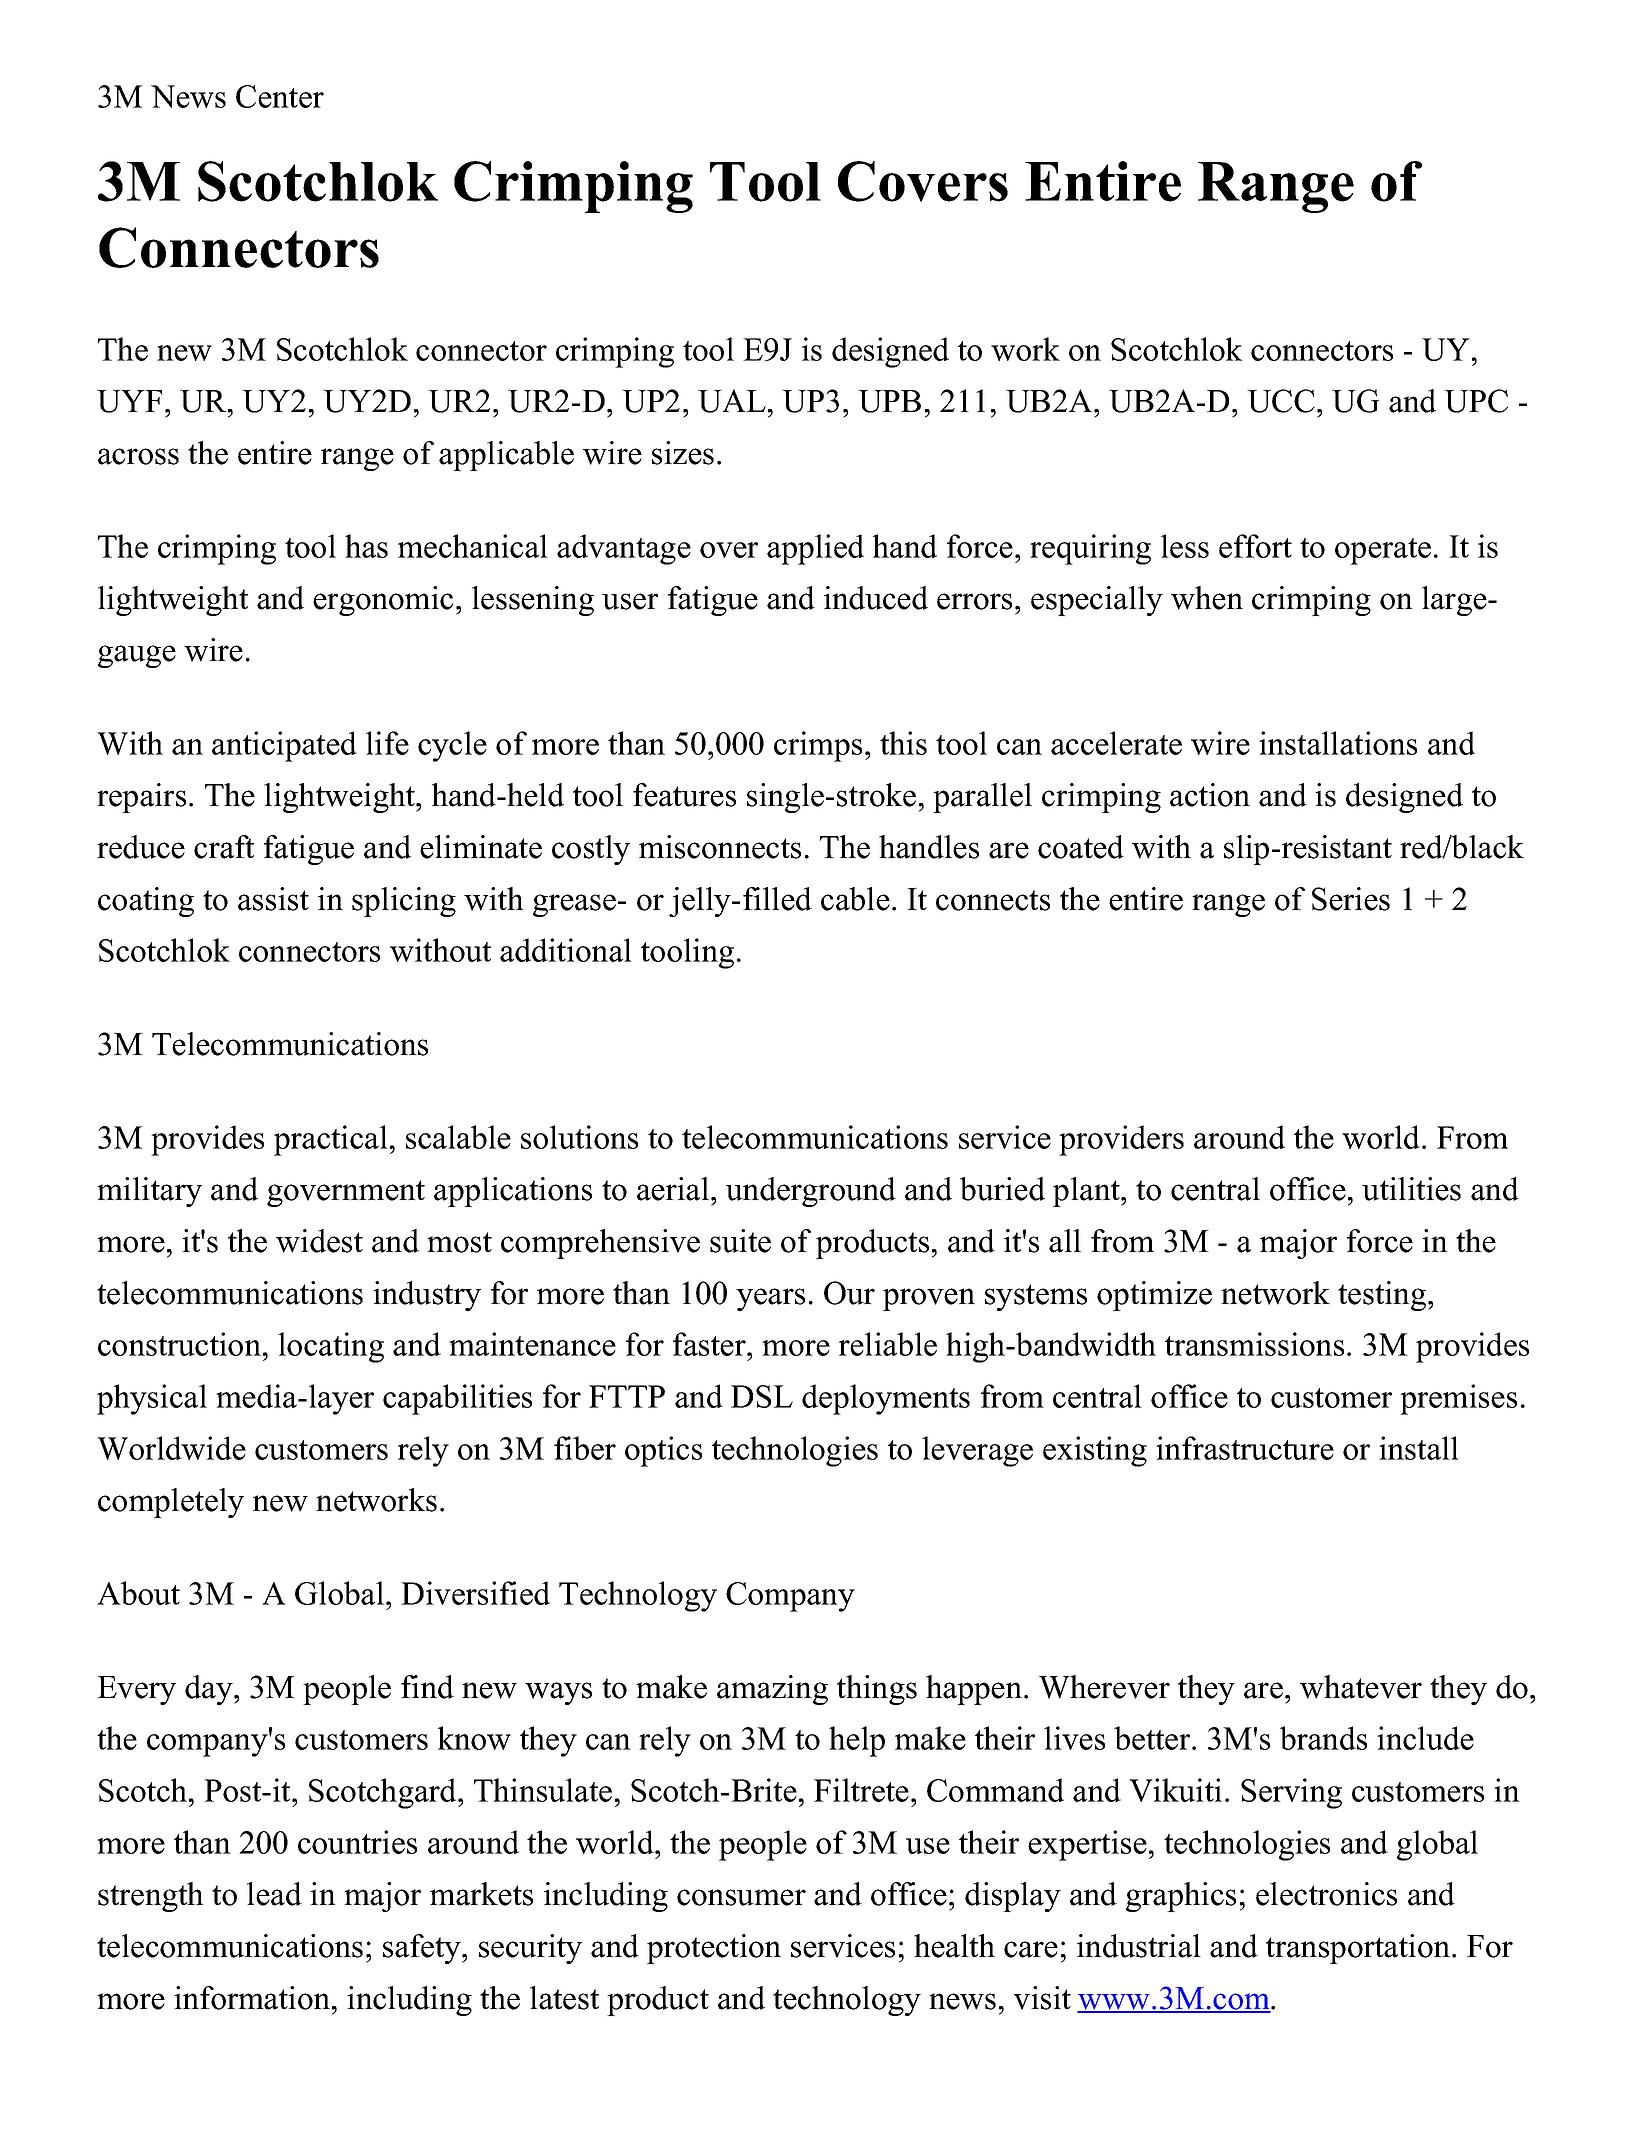 Image resolution: width=1652 pixels, height=2137 pixels. Describe the element at coordinates (274, 1894) in the document. I see `lead` at that location.
